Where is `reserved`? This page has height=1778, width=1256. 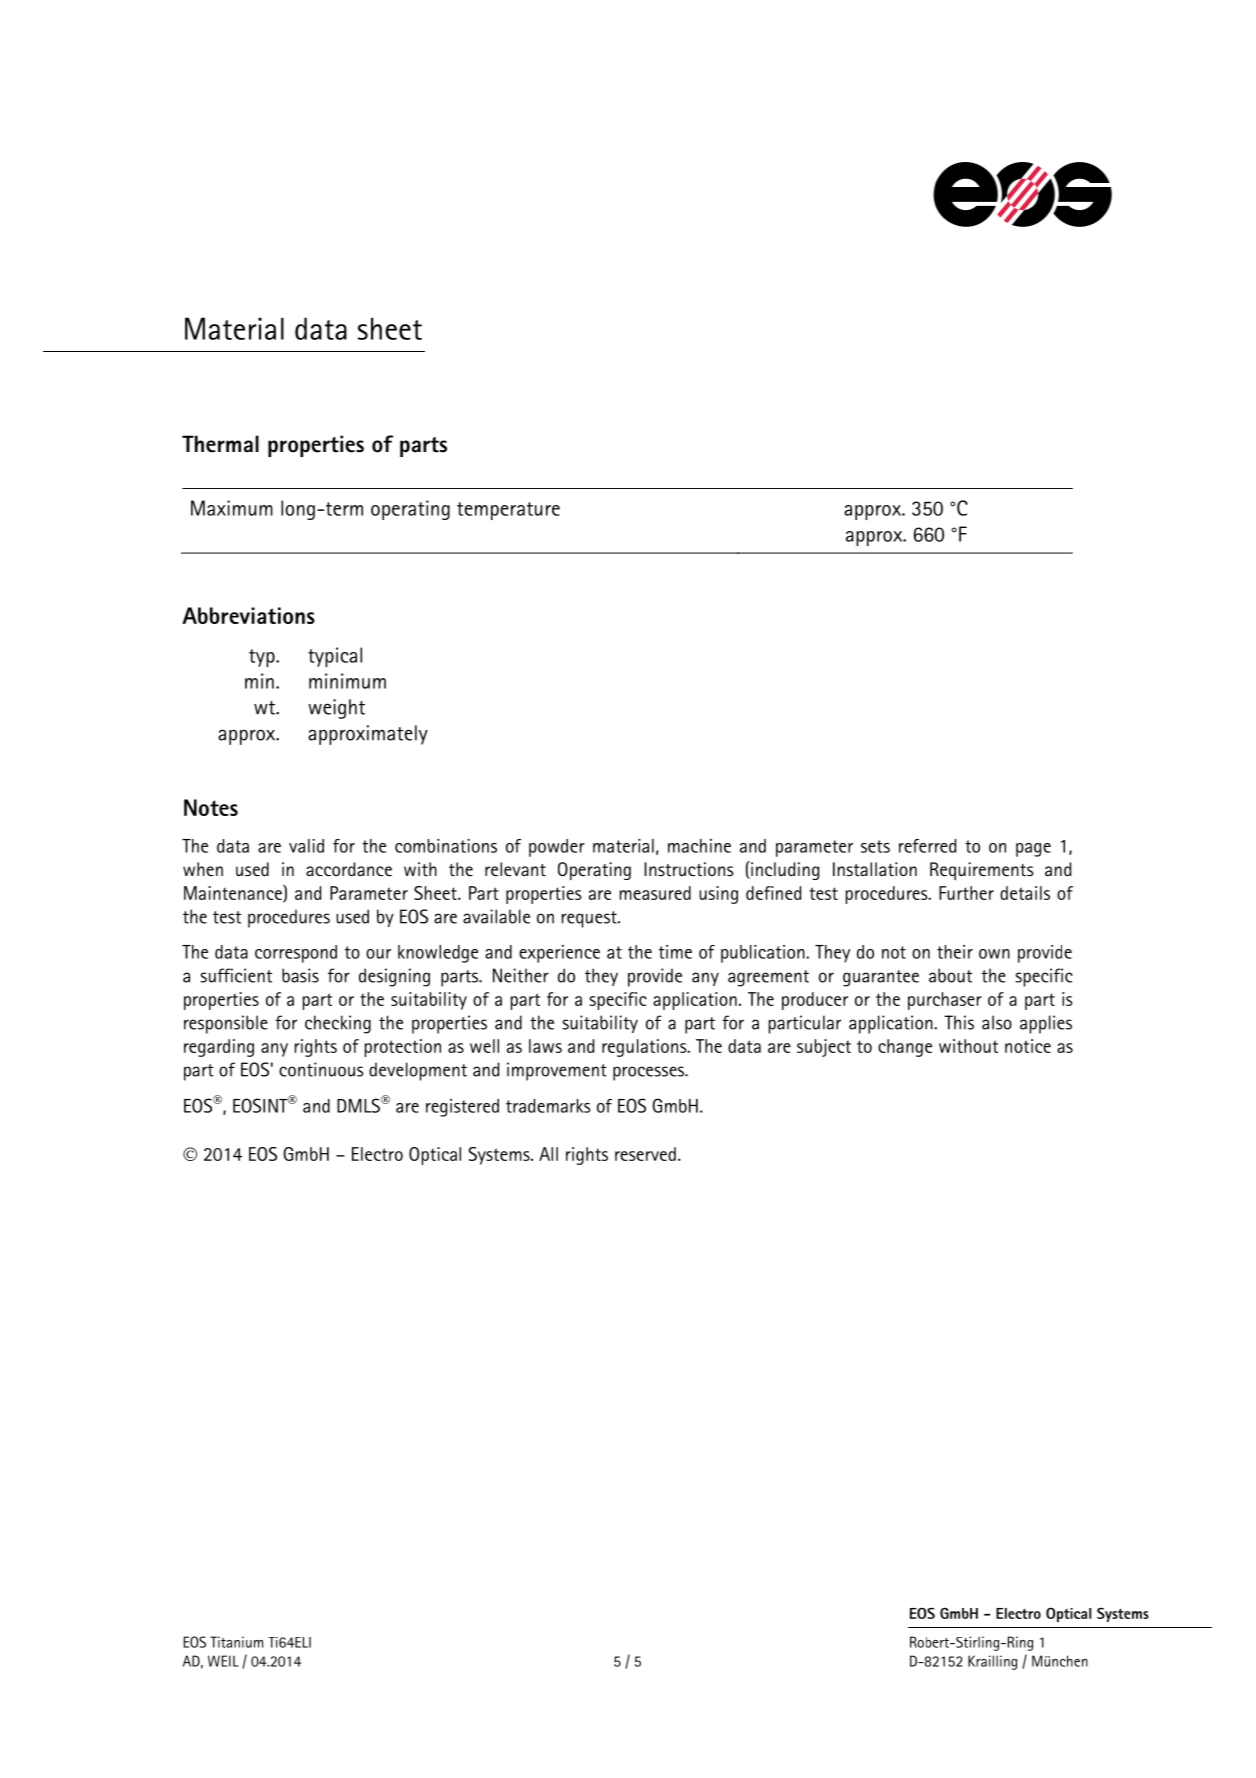
reserved is located at coordinates (645, 1154).
